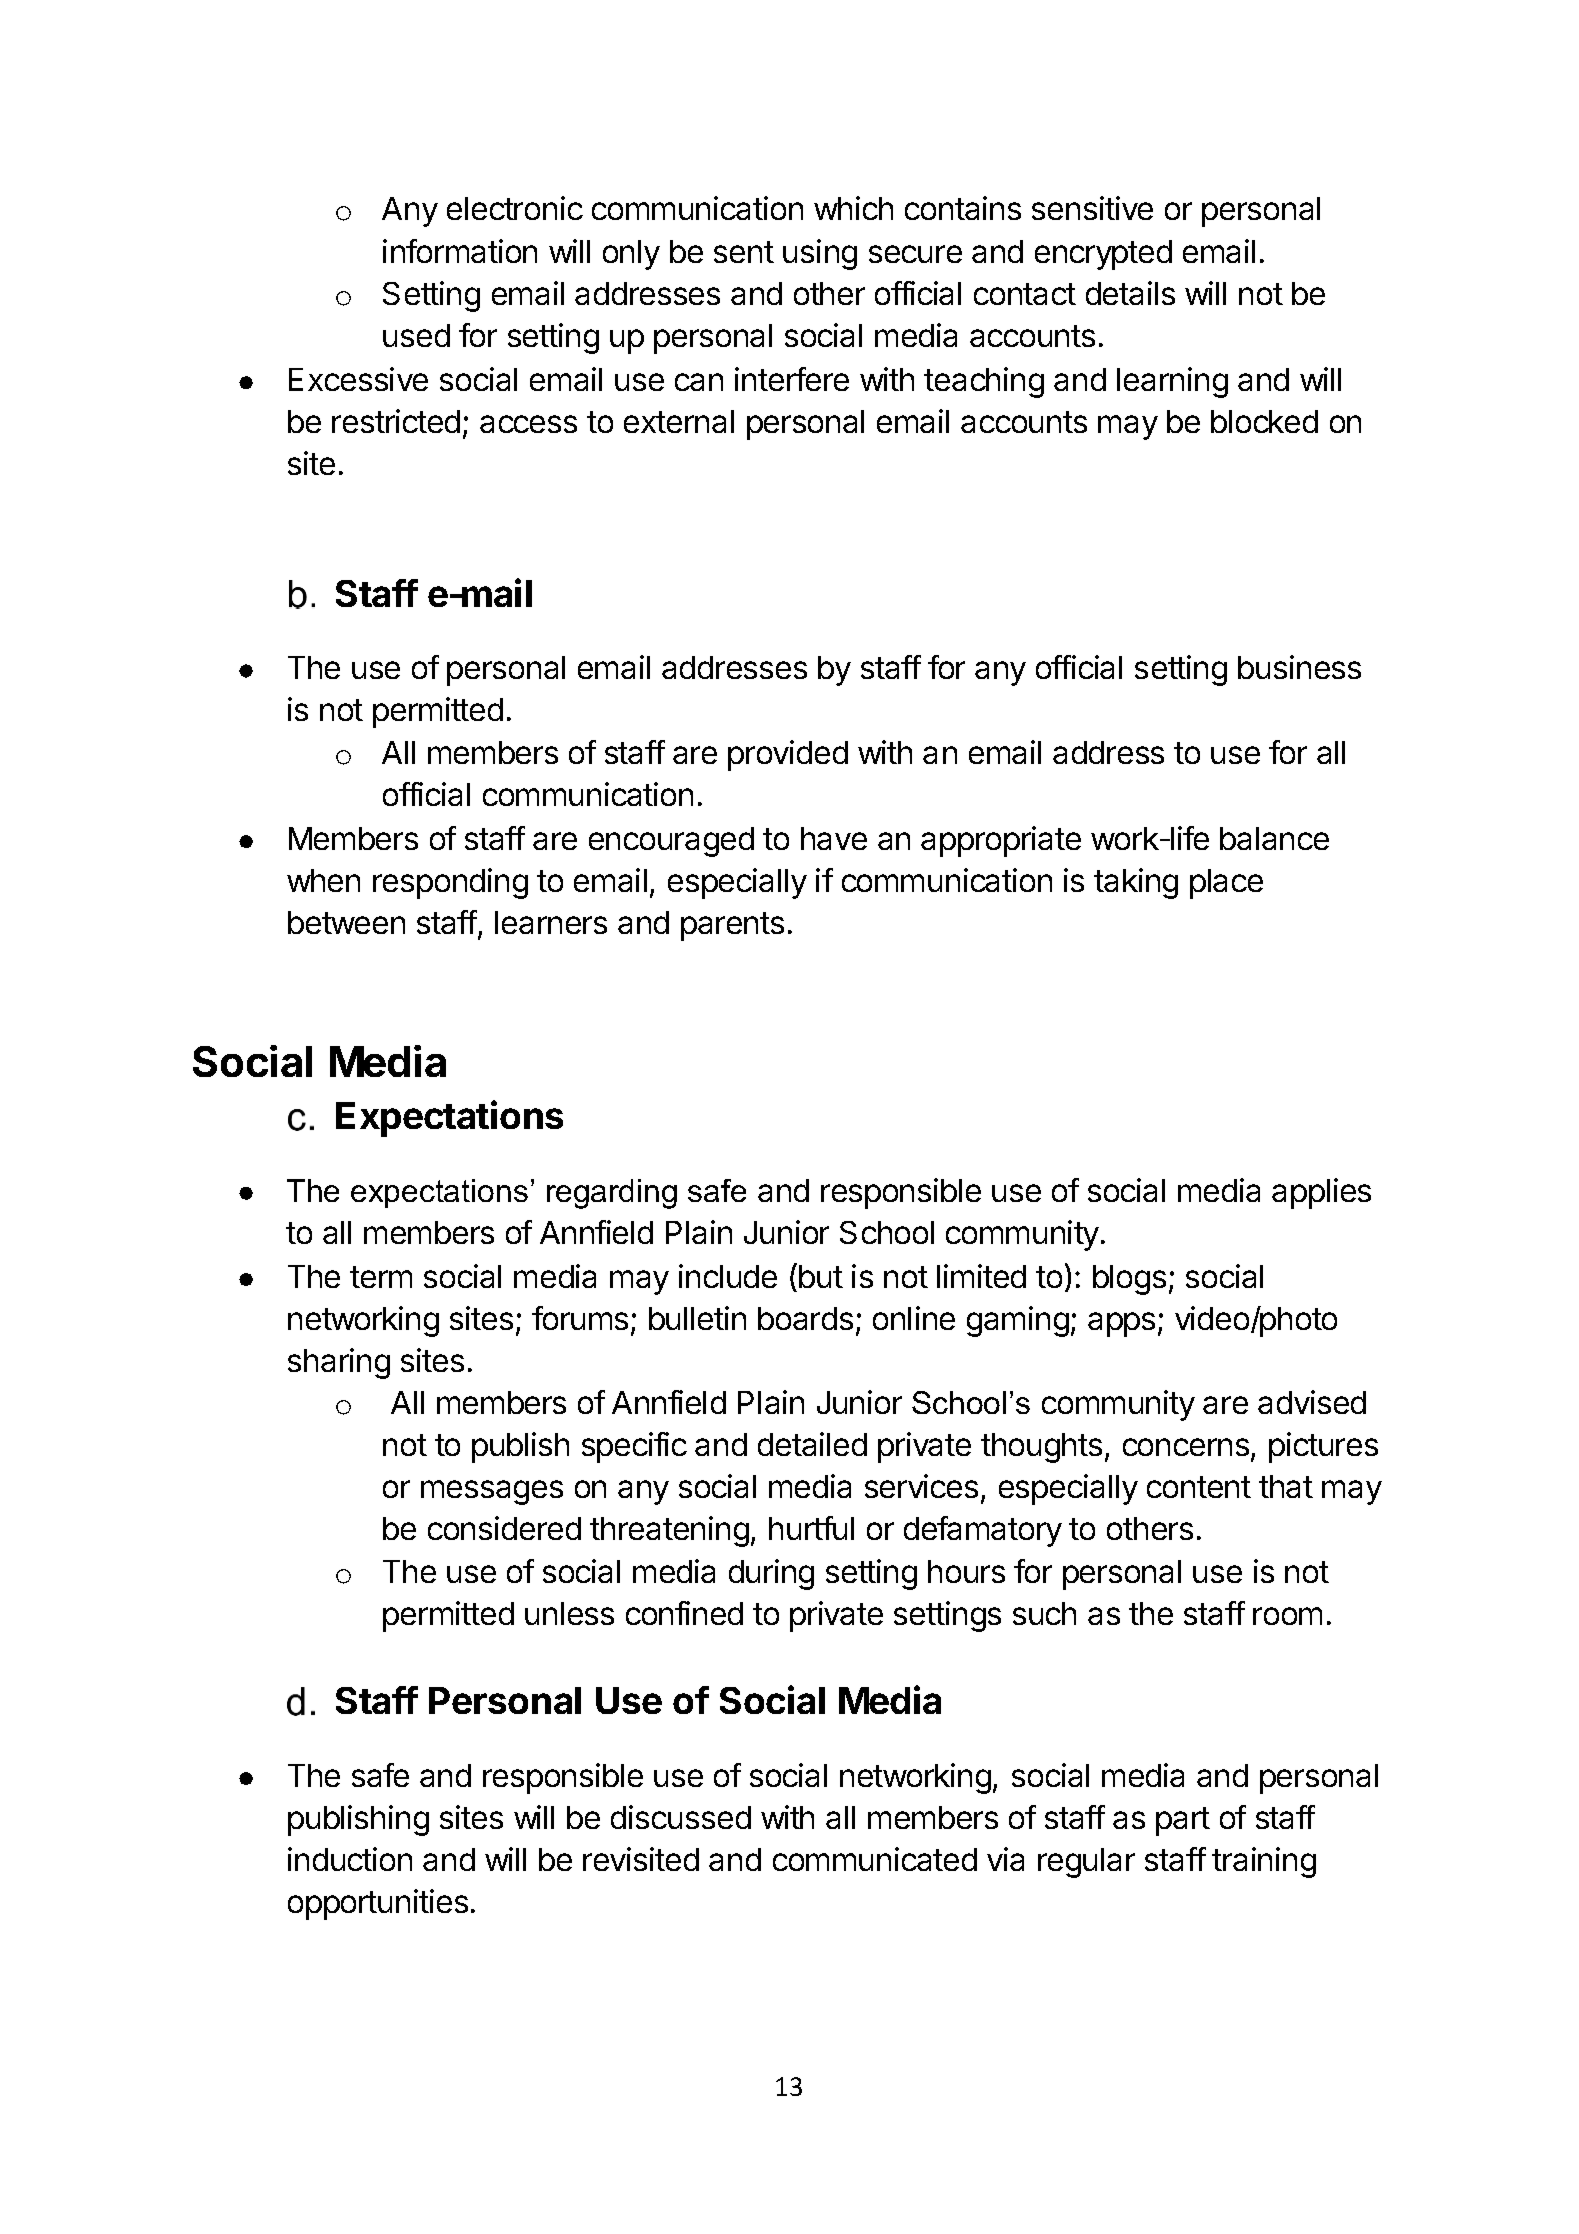  Describe the element at coordinates (460, 251) in the screenshot. I see `information` at that location.
